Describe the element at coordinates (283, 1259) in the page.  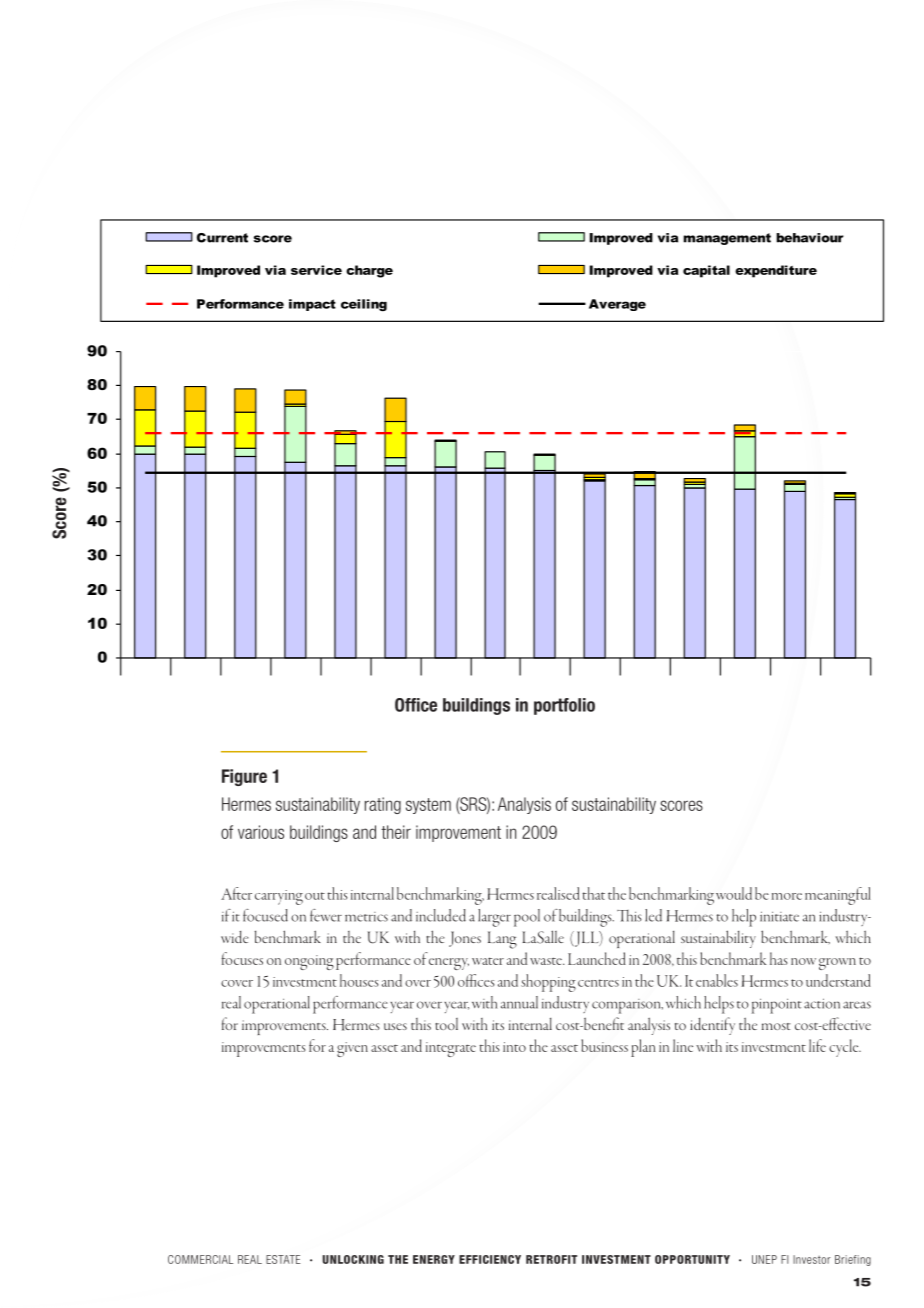
I see `ESTATE` at that location.
